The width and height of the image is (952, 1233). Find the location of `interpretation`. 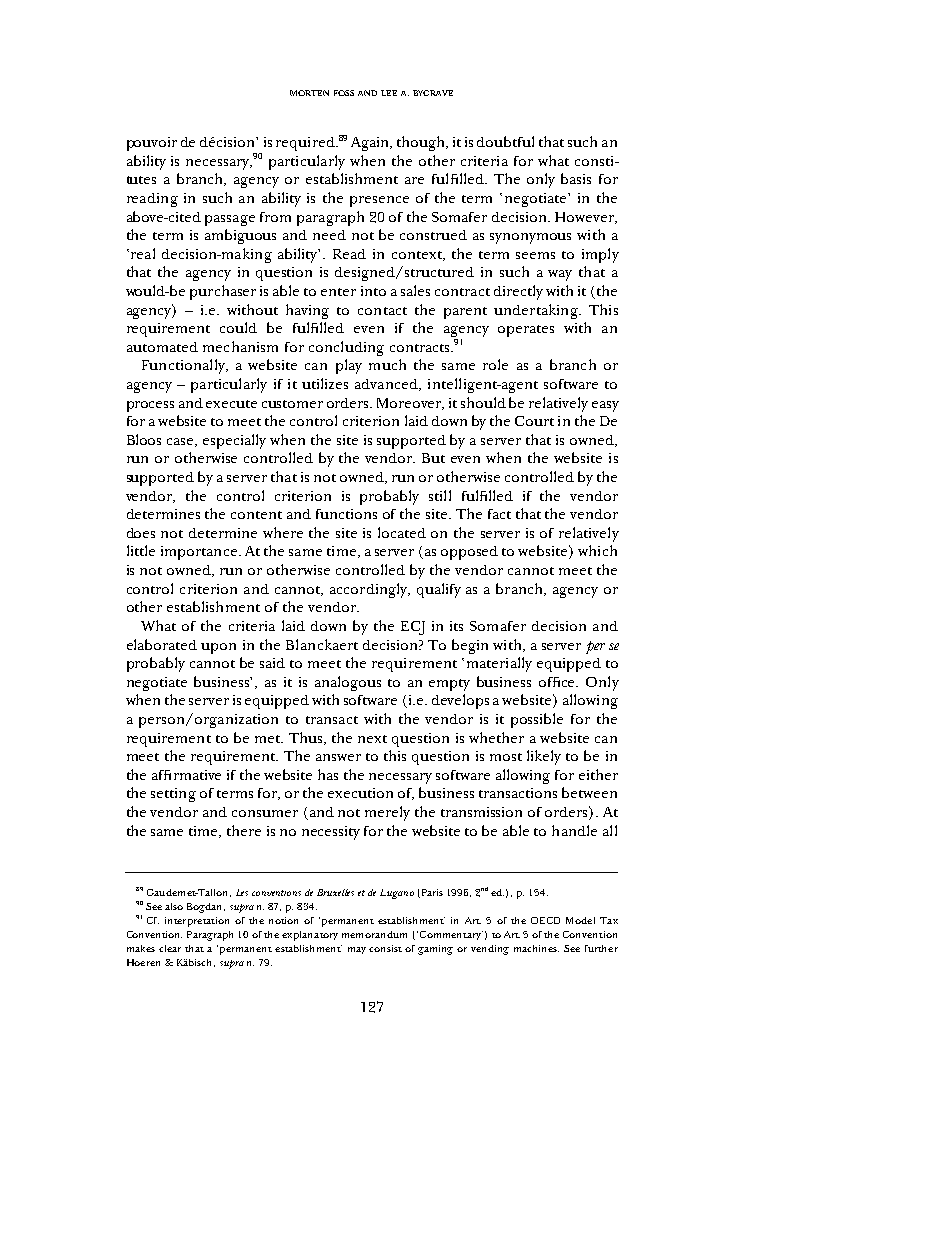

interpretation is located at coordinates (197, 922).
